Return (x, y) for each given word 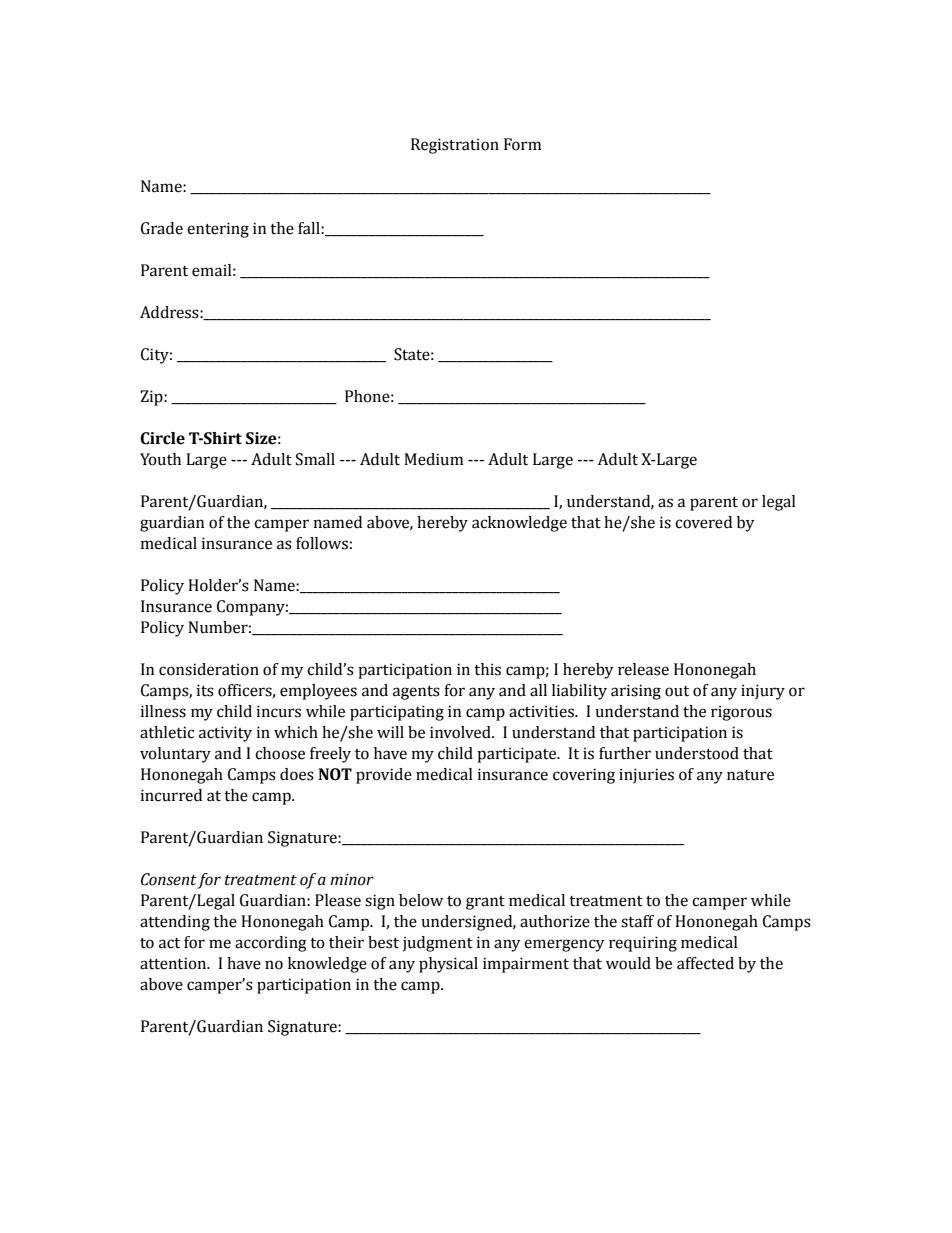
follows (322, 543)
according (271, 944)
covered (703, 522)
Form (522, 144)
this (487, 669)
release (643, 669)
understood (697, 753)
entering (218, 230)
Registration (455, 146)
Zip (152, 398)
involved (461, 732)
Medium (433, 459)
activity (225, 734)
